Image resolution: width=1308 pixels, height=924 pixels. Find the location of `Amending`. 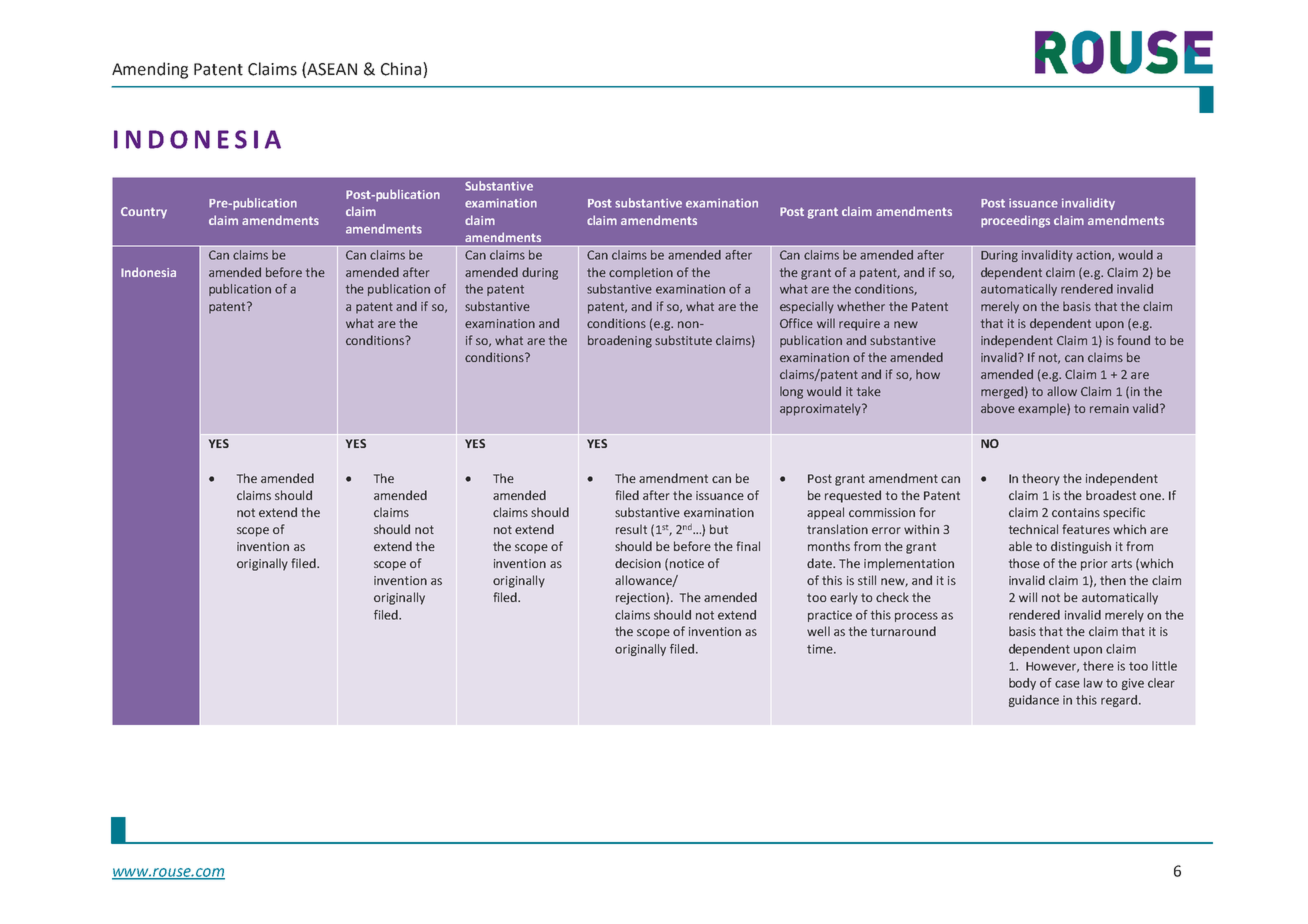

Amending is located at coordinates (150, 70).
